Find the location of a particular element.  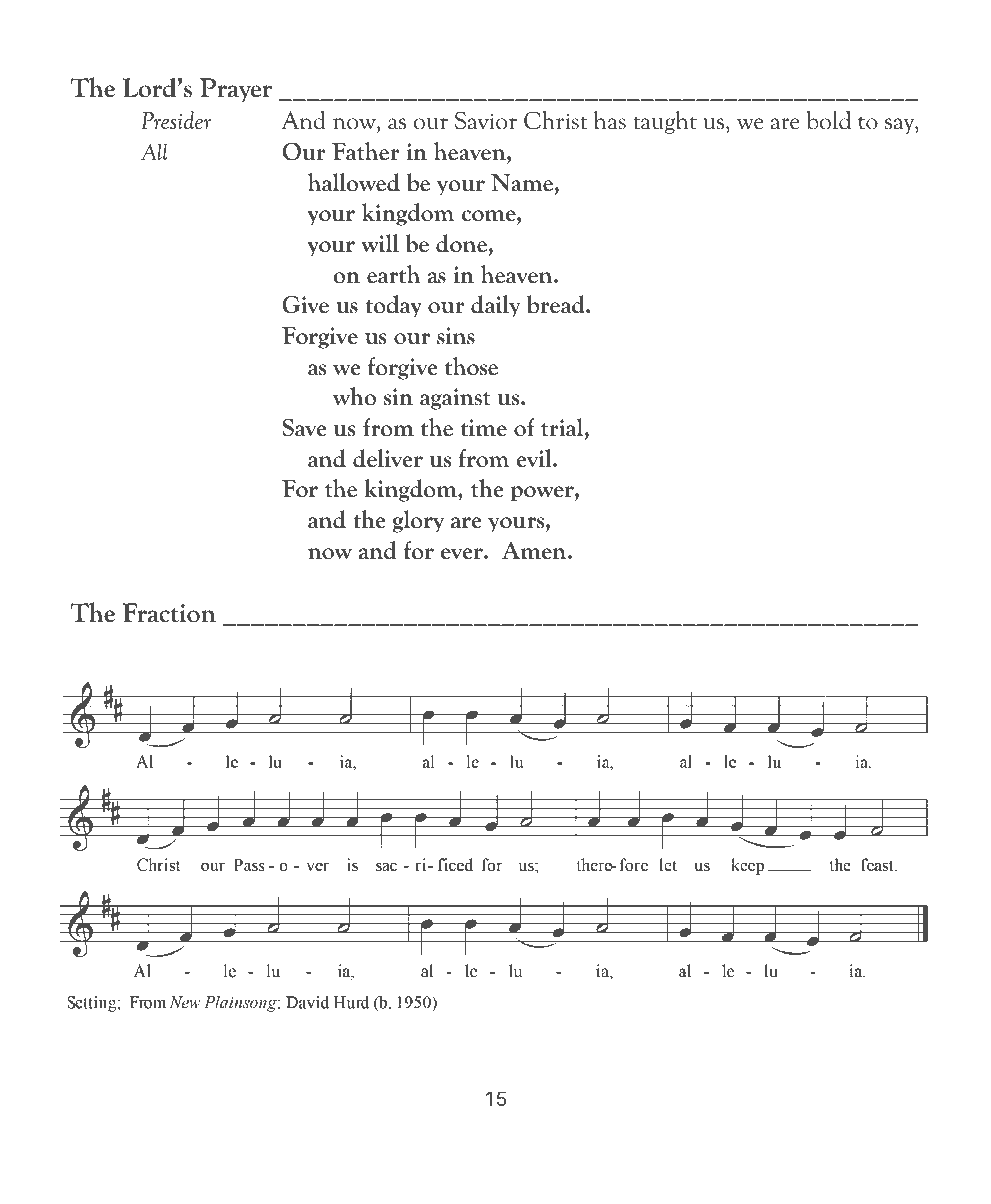

bold is located at coordinates (828, 120).
